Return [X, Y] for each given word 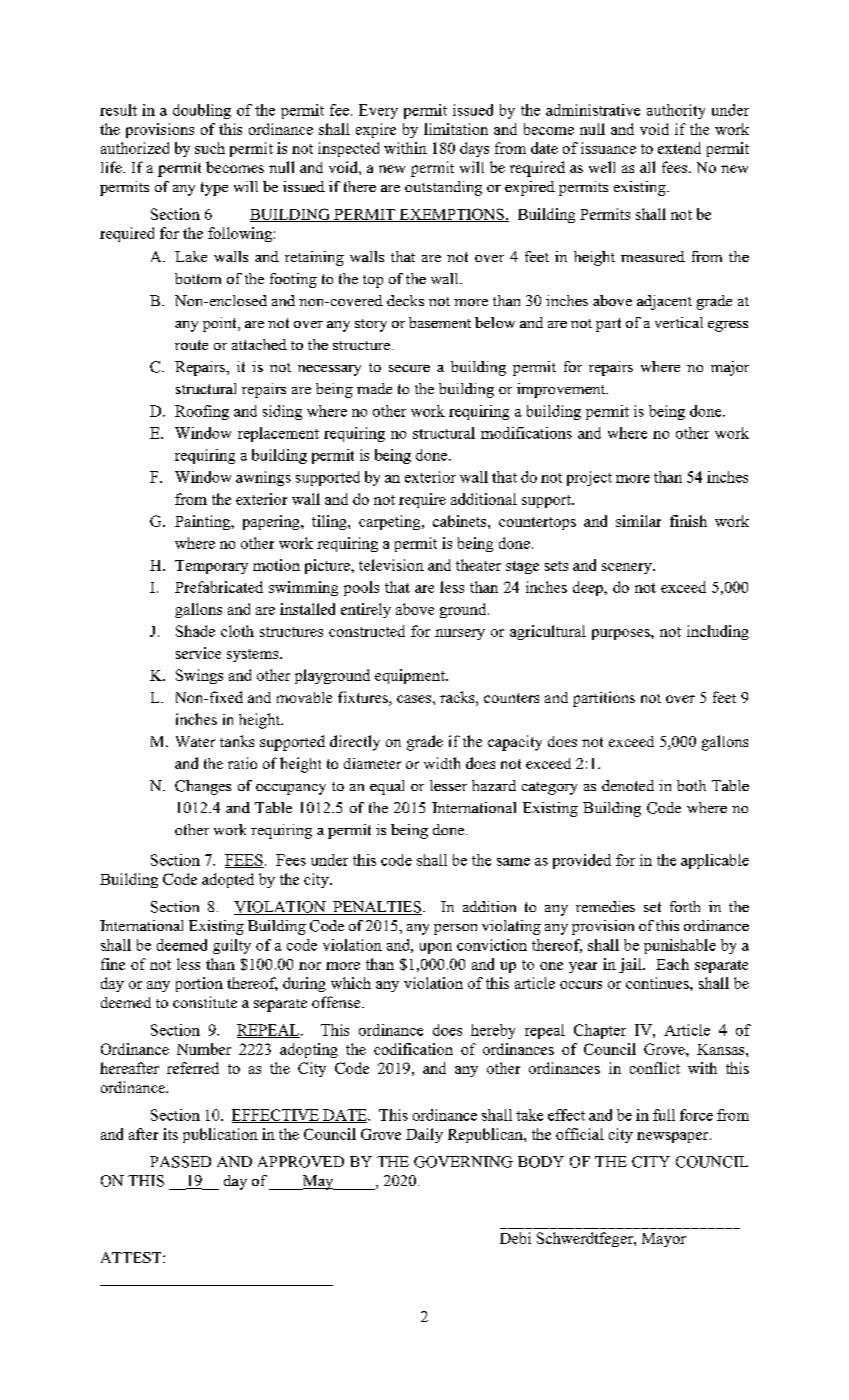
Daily [424, 1135]
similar [638, 521]
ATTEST [132, 1257]
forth [685, 906]
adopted [228, 880]
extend [679, 148]
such [210, 148]
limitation [456, 129]
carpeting [391, 522]
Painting [204, 522]
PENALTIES [376, 908]
